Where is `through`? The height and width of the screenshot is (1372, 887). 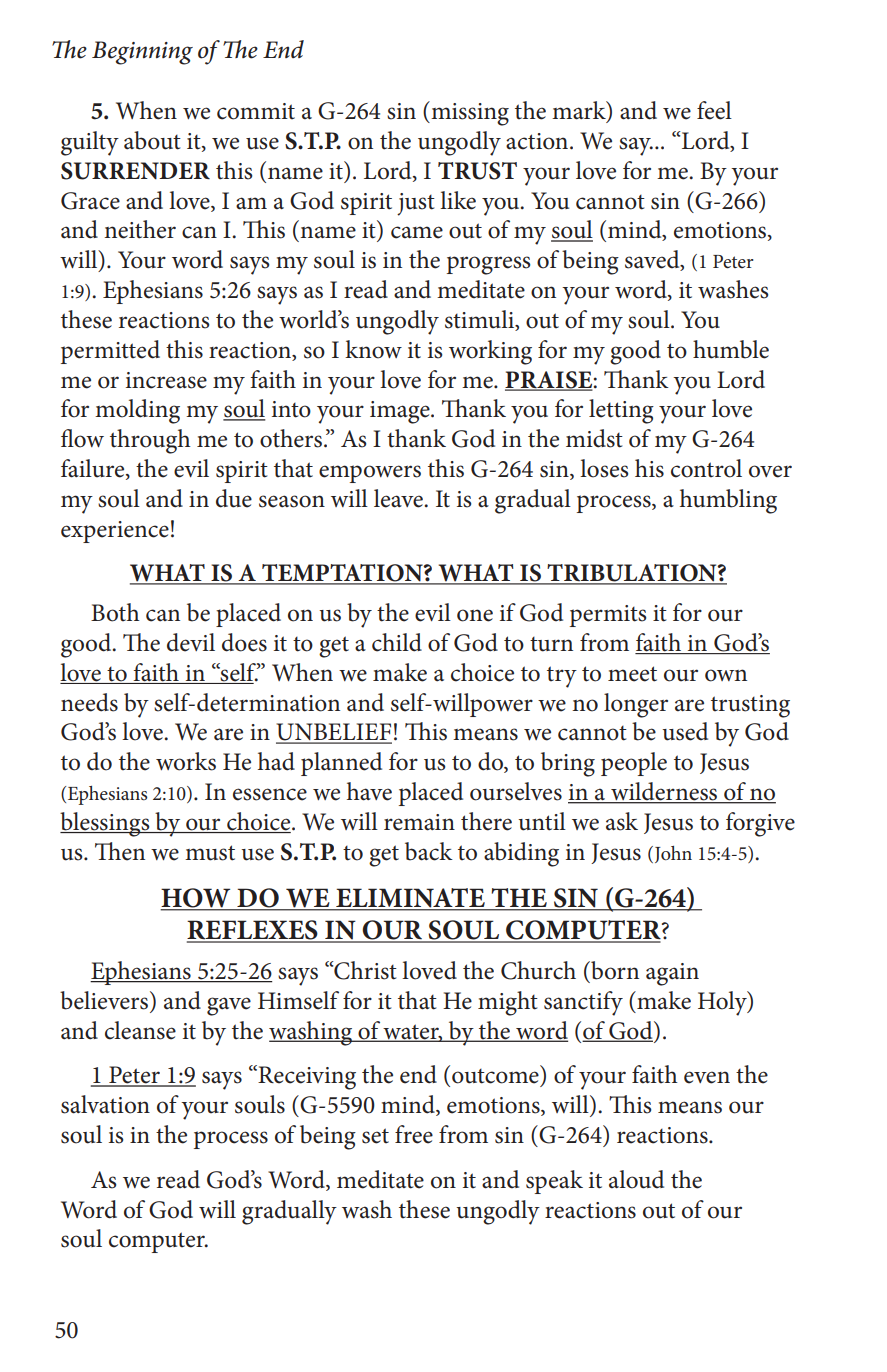
through is located at coordinates (150, 441).
